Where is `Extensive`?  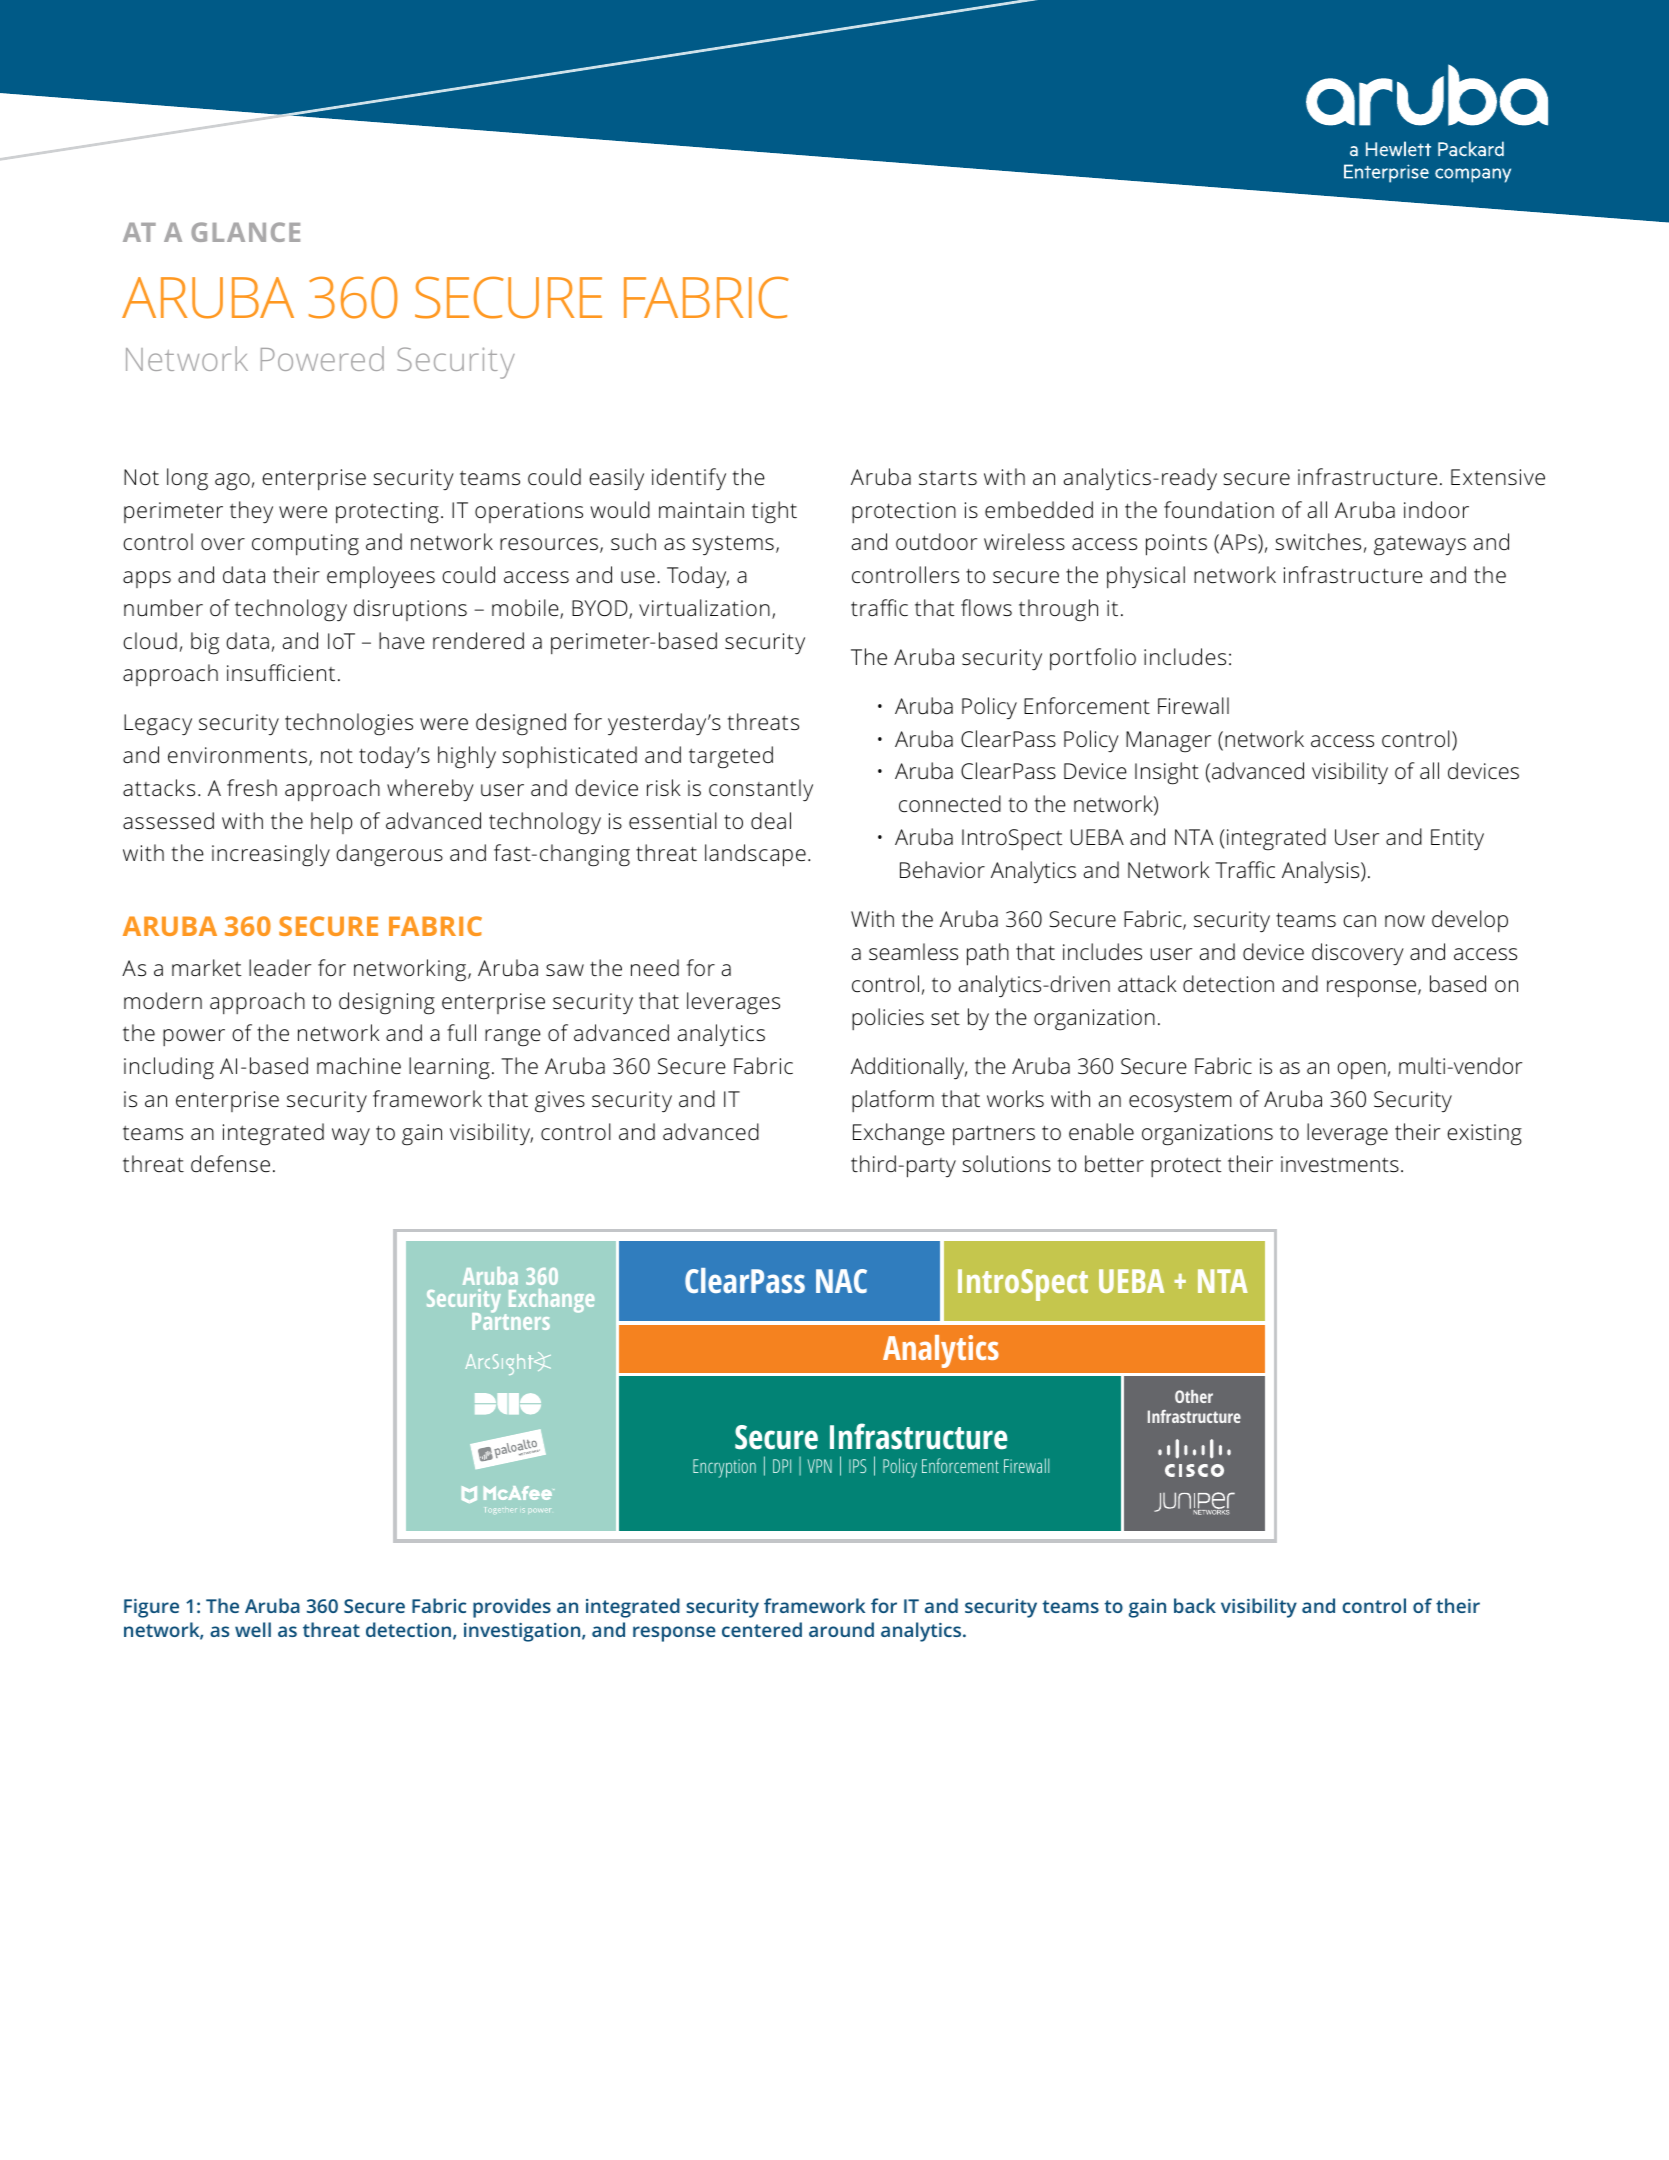
Extensive is located at coordinates (1498, 477).
